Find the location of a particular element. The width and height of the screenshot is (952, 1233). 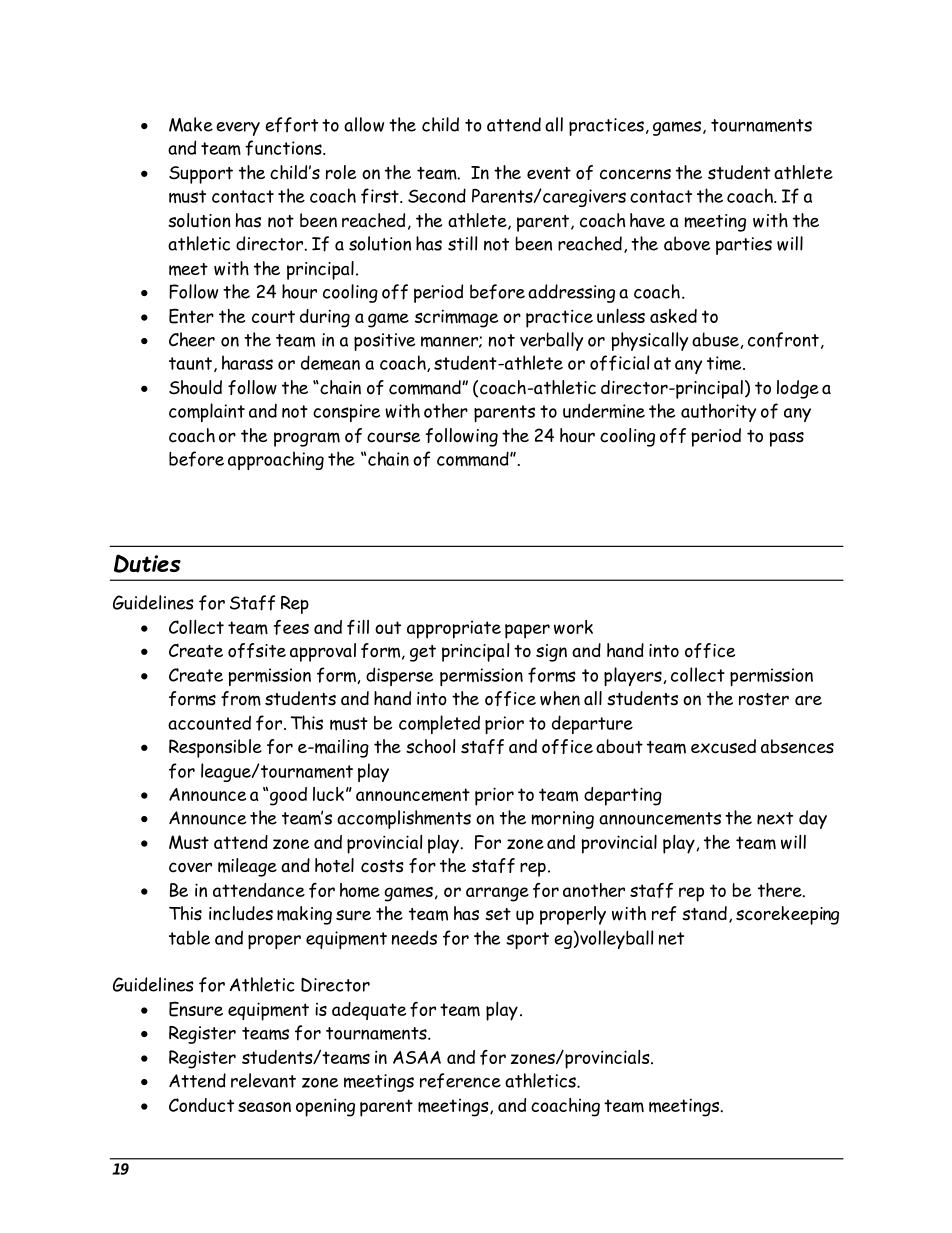

relevant is located at coordinates (263, 1080).
